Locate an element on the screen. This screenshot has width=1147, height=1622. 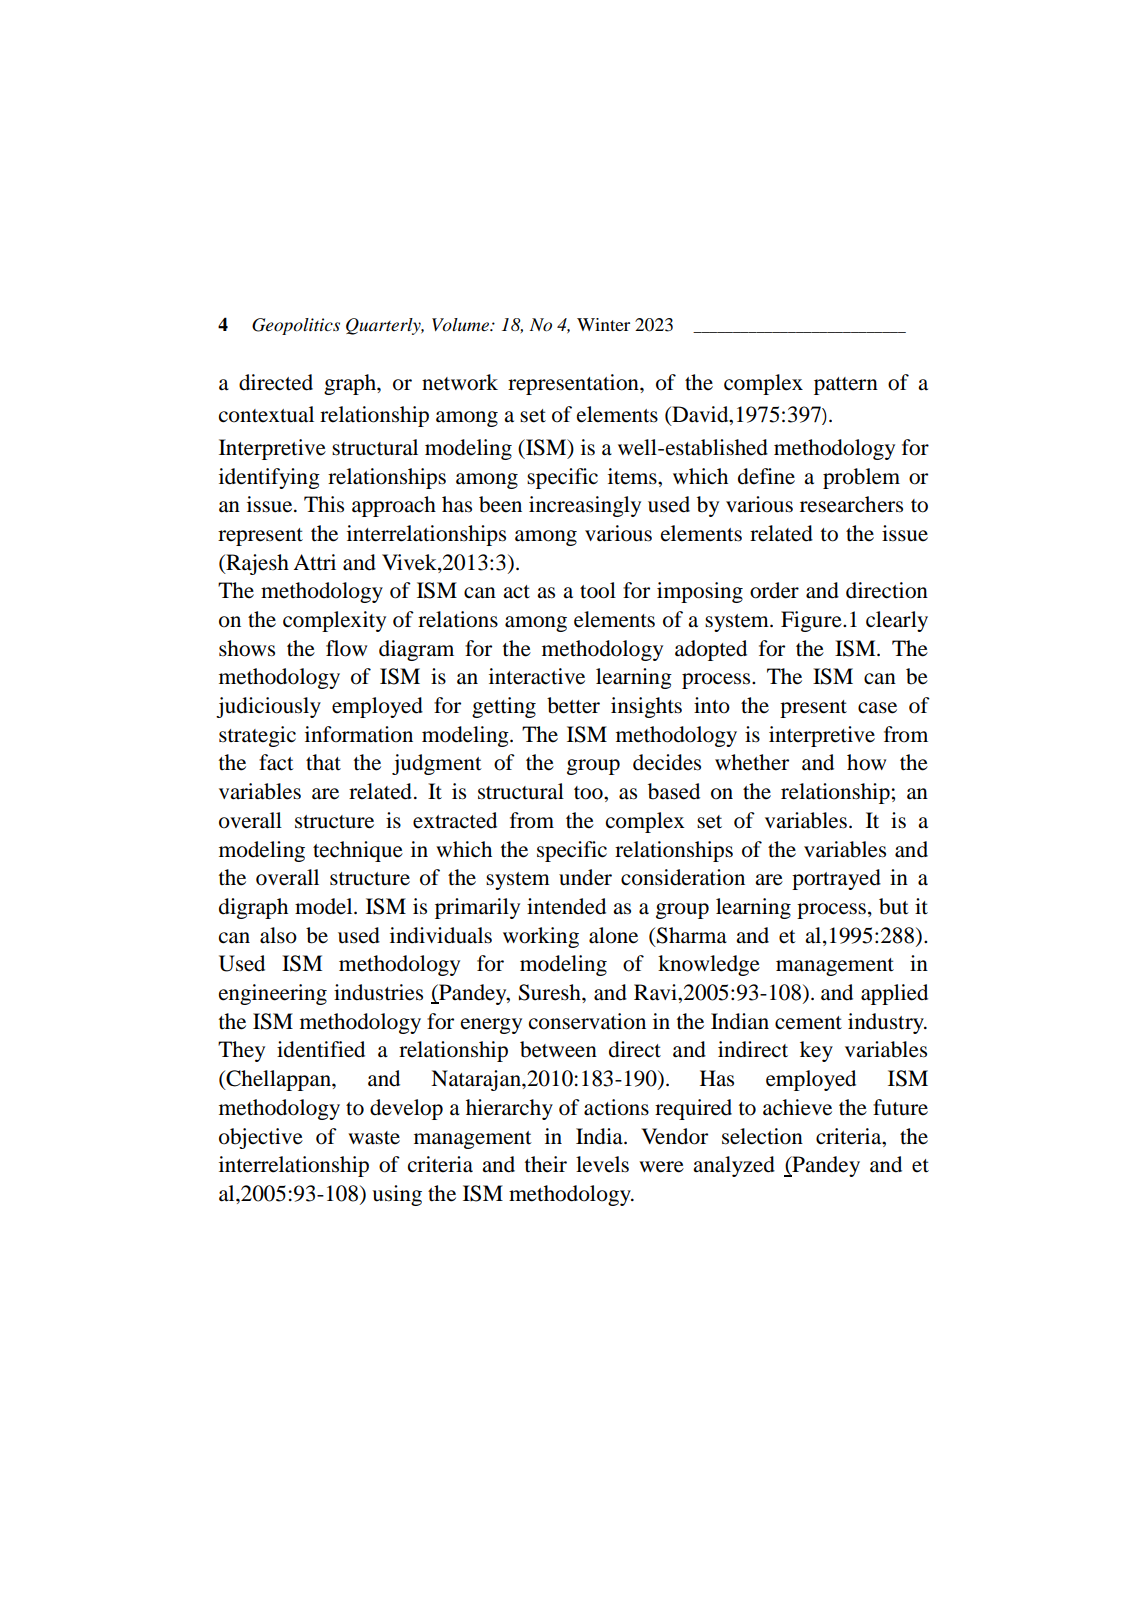
also is located at coordinates (278, 935).
